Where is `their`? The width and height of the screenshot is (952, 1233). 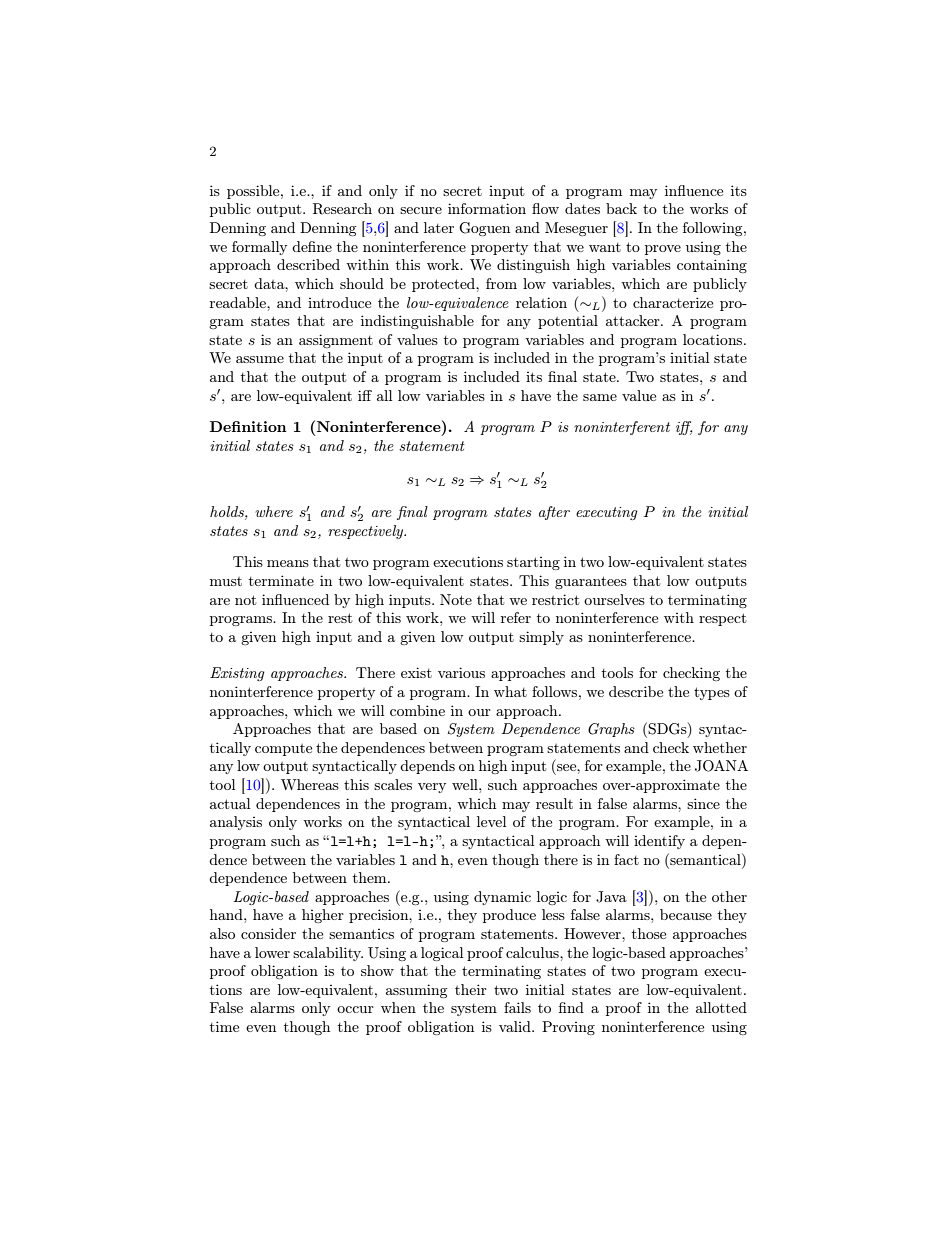 their is located at coordinates (471, 989).
